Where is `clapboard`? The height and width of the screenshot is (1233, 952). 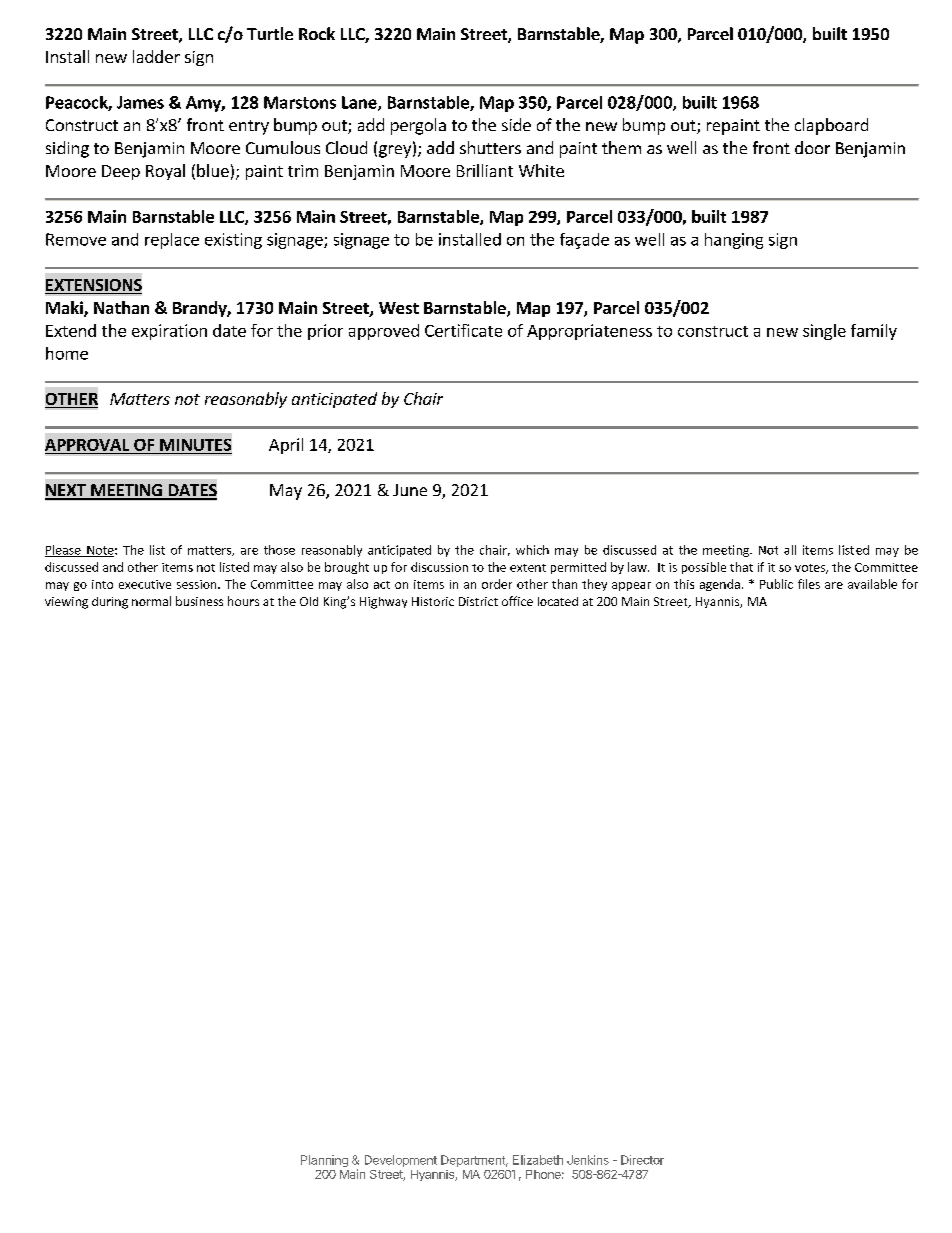
clapboard is located at coordinates (831, 126).
